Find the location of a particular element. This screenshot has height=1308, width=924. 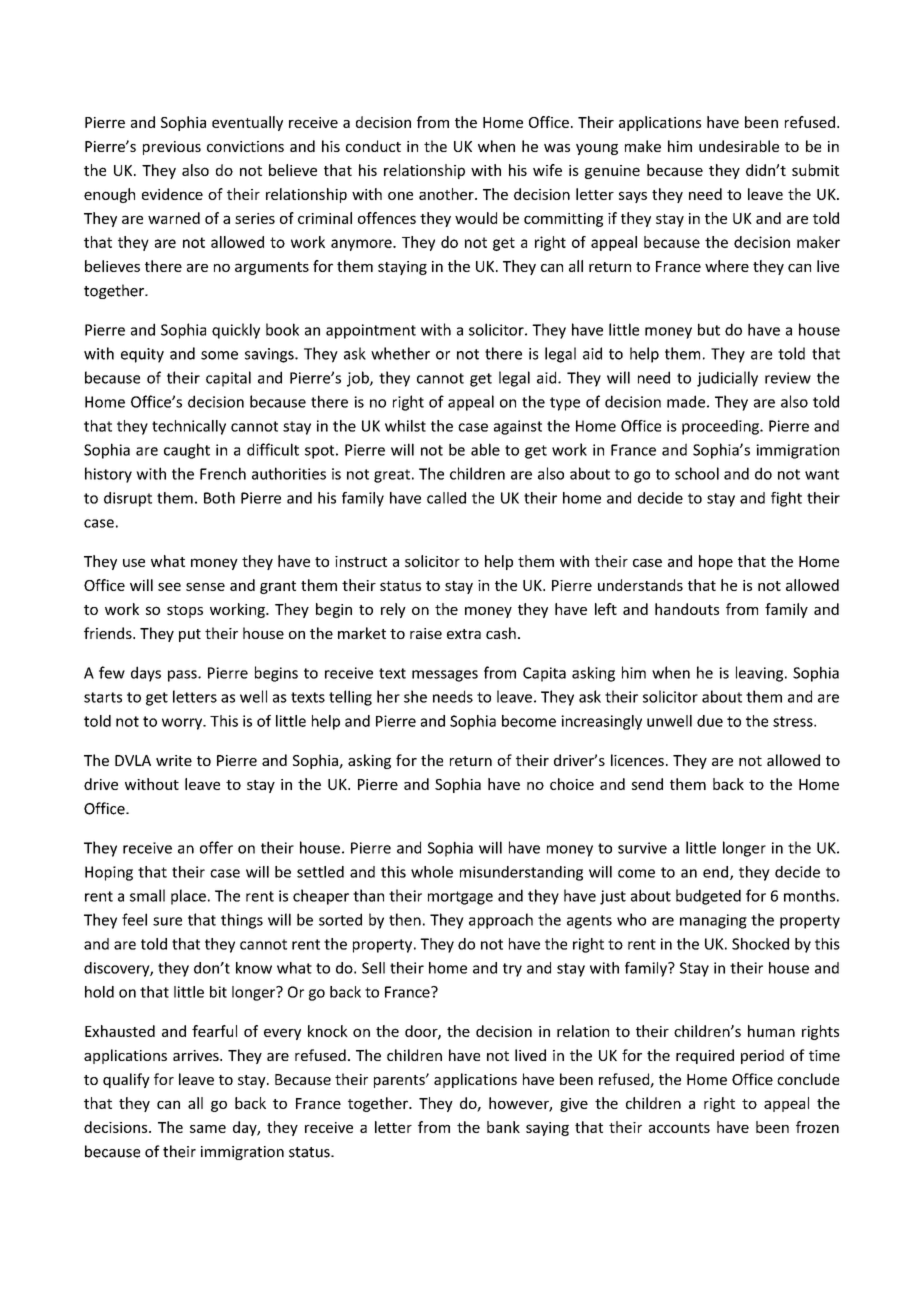

caught is located at coordinates (187, 451).
